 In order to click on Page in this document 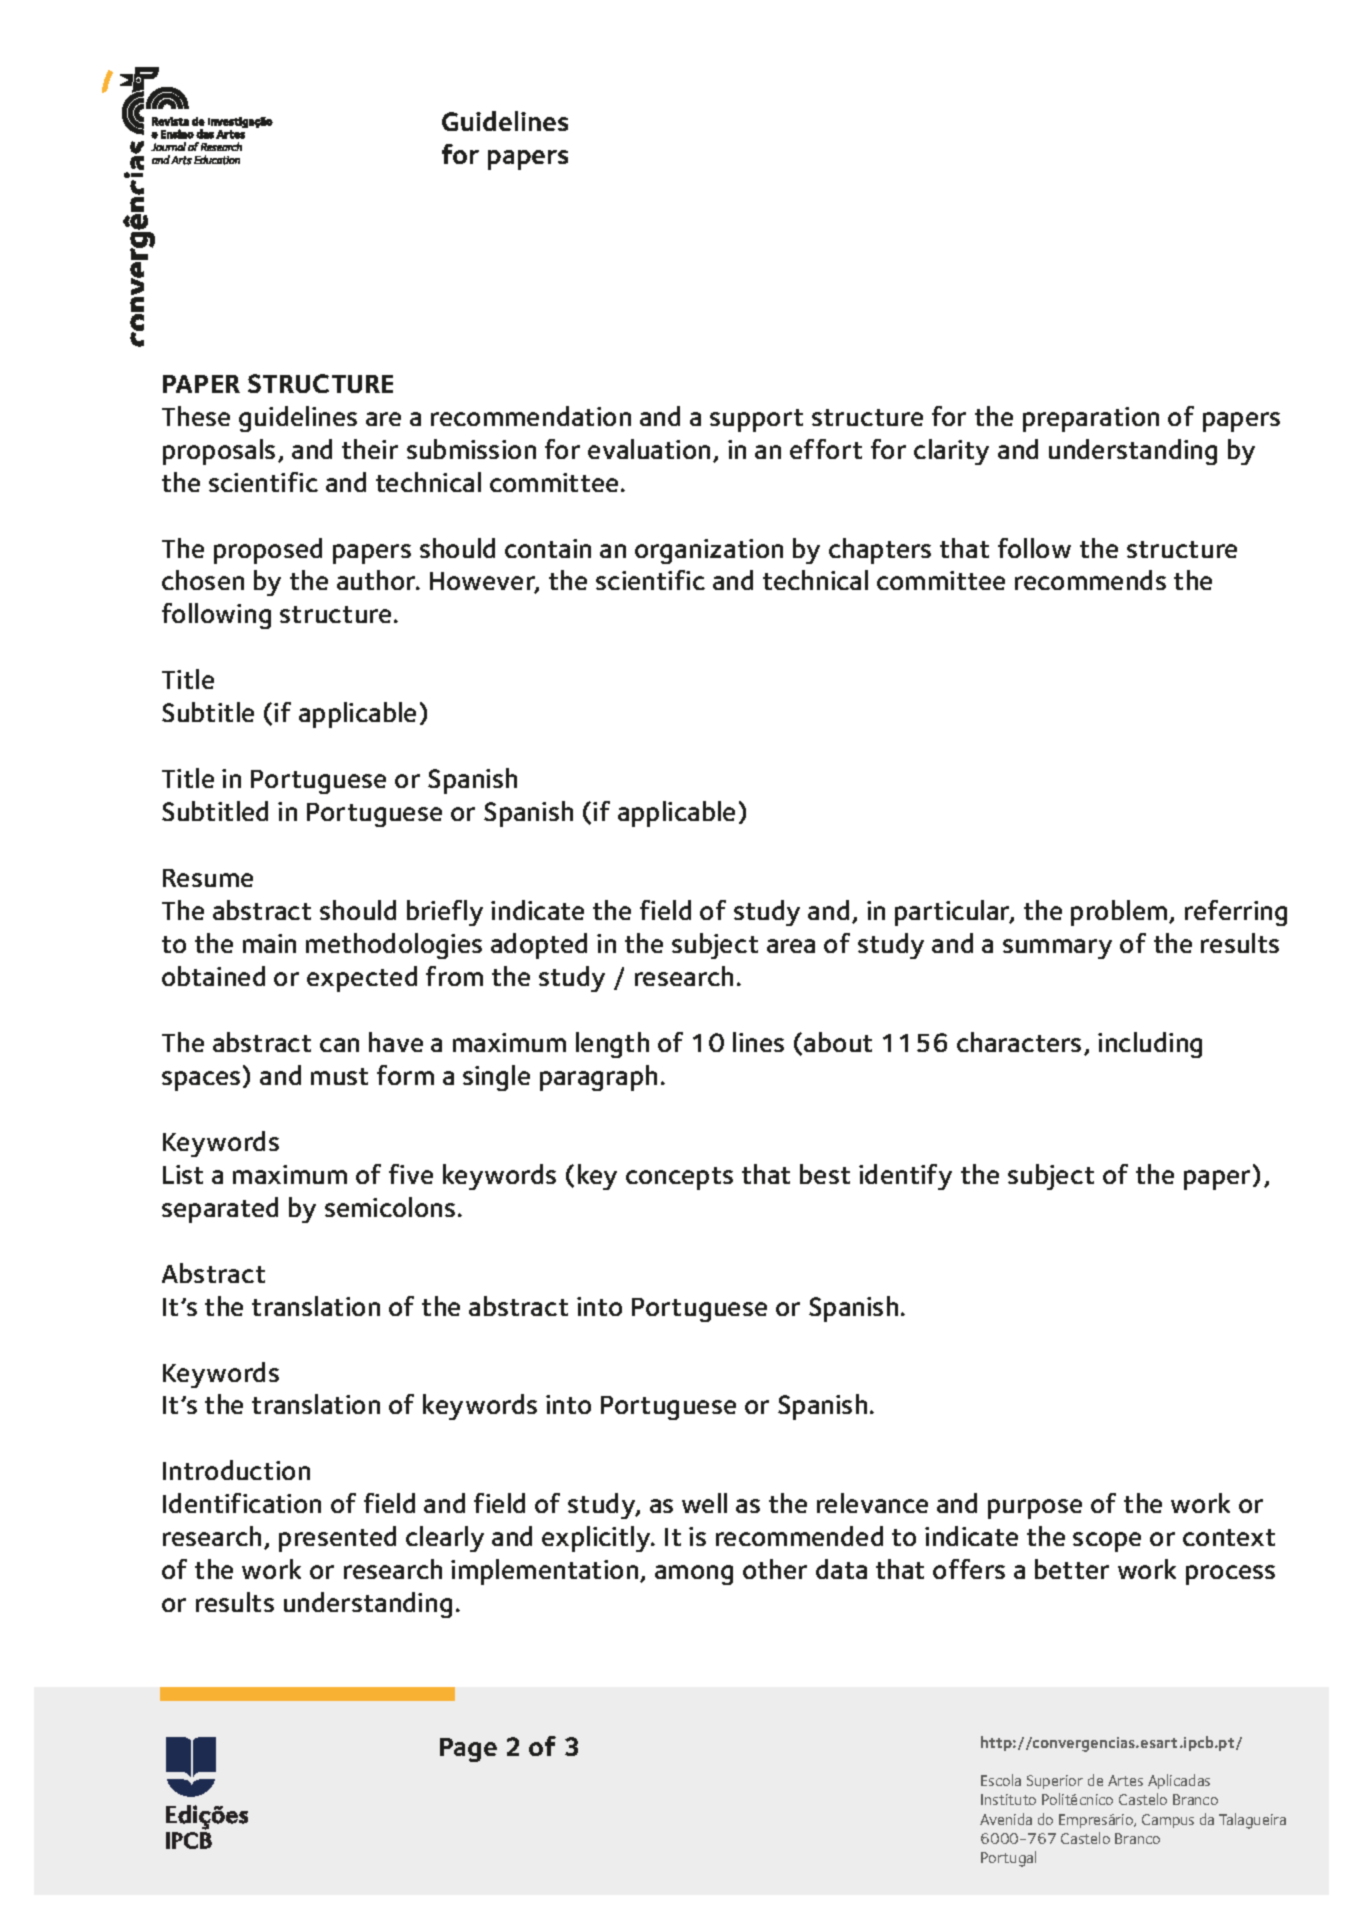, I will do `click(468, 1750)`.
